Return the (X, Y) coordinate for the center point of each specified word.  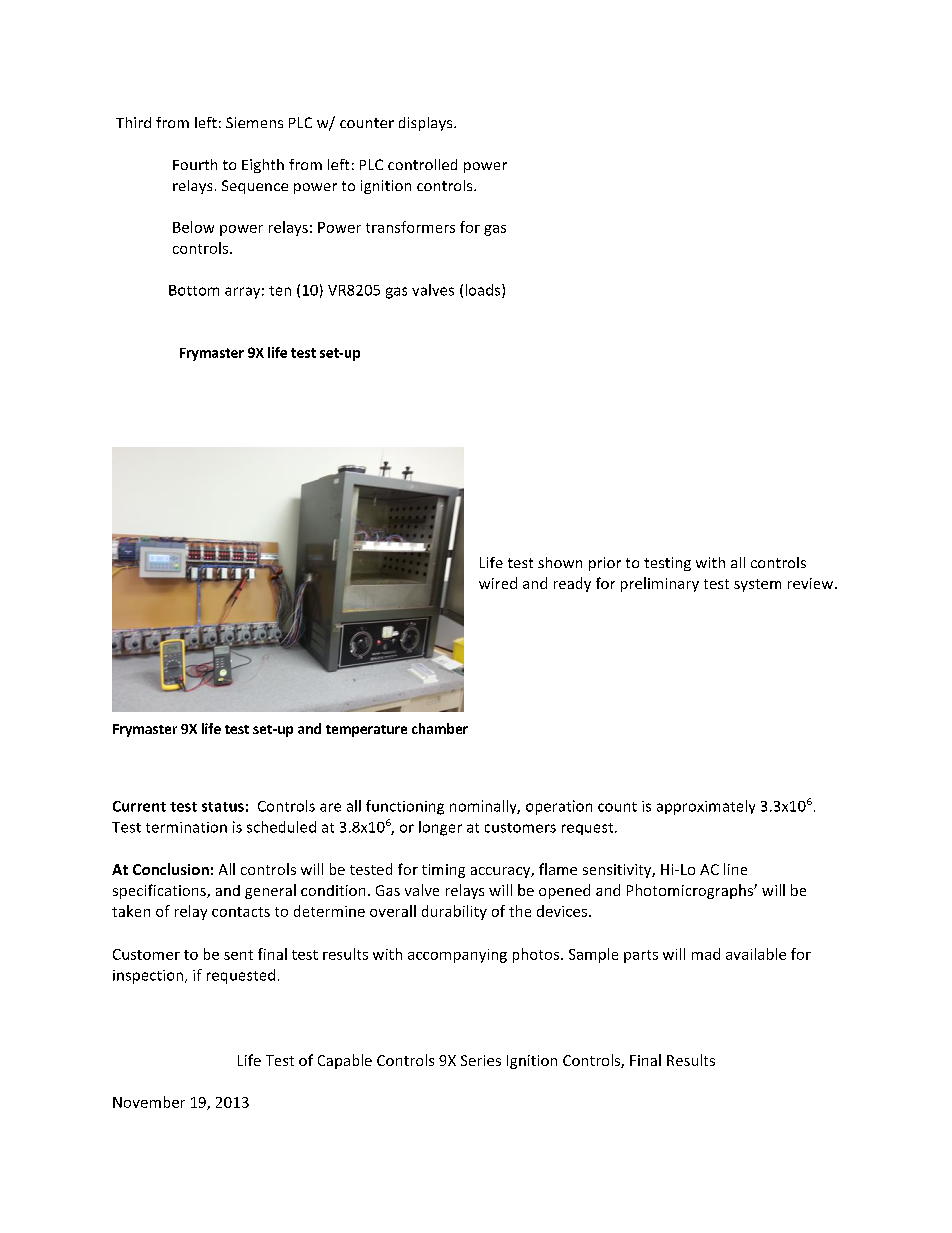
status (223, 807)
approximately (706, 807)
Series (481, 1060)
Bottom (194, 290)
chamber (440, 728)
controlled (422, 164)
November (149, 1102)
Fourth (195, 164)
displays (427, 124)
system (757, 585)
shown (560, 562)
